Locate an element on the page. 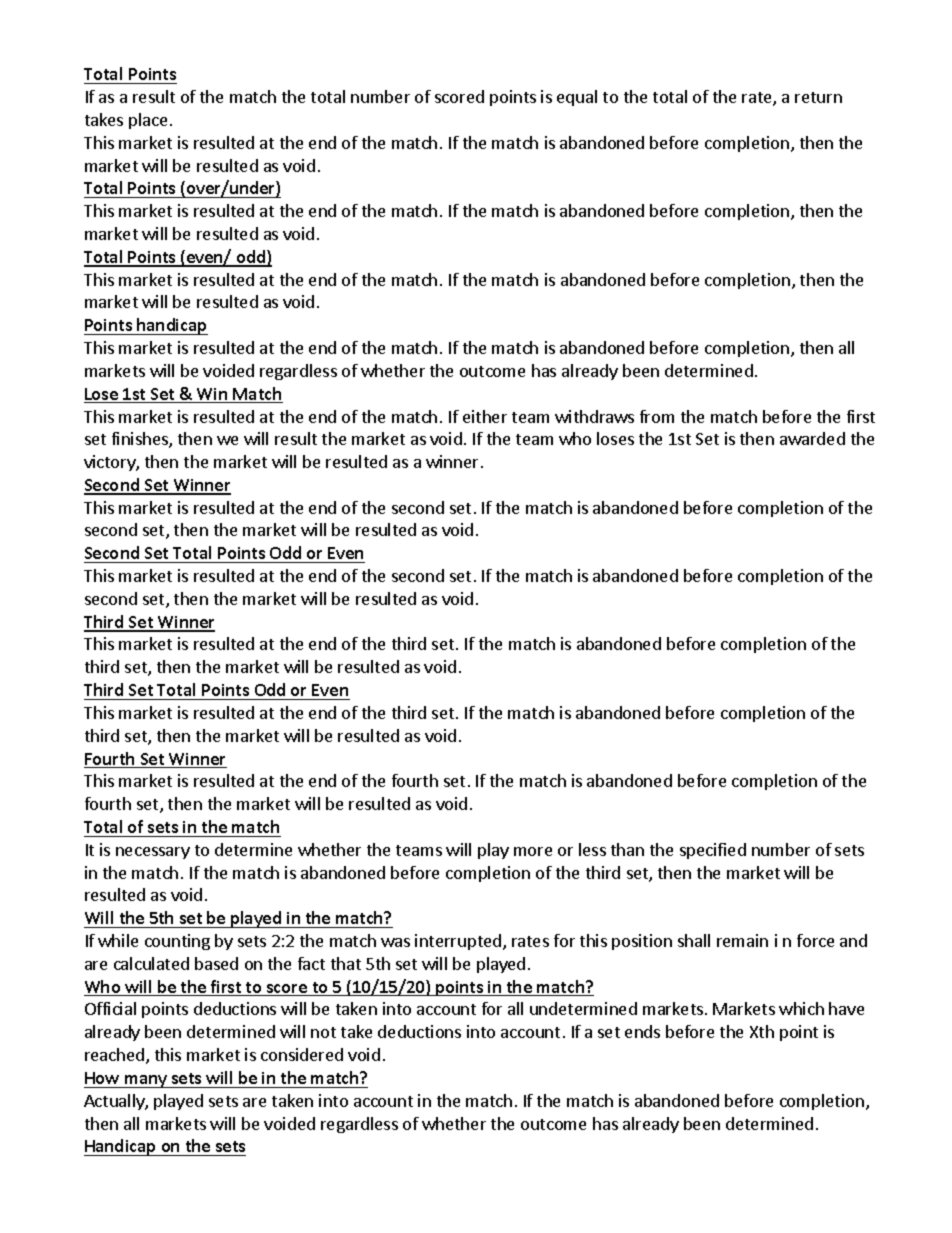 This document has width=952, height=1233. than is located at coordinates (627, 849).
